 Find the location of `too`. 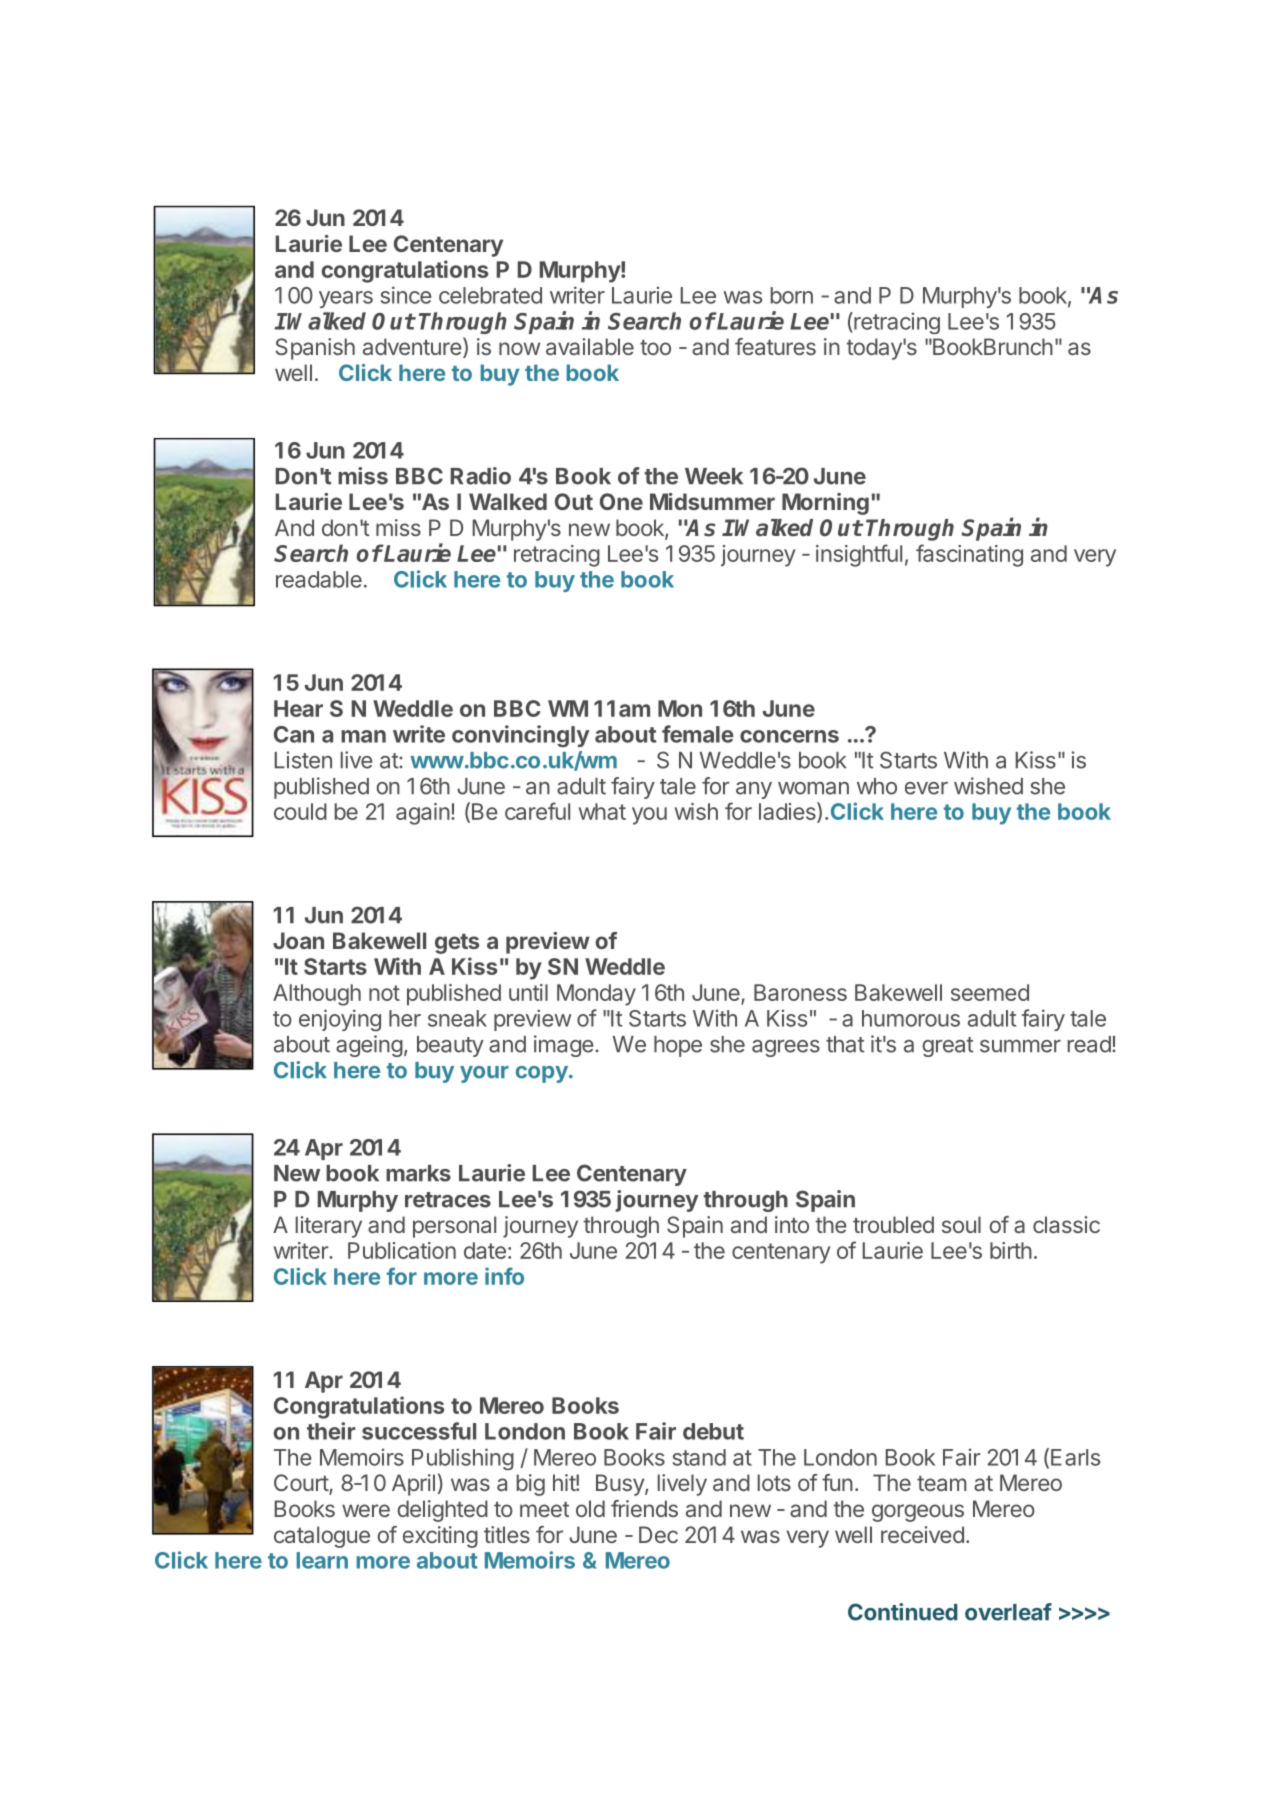

too is located at coordinates (655, 347).
